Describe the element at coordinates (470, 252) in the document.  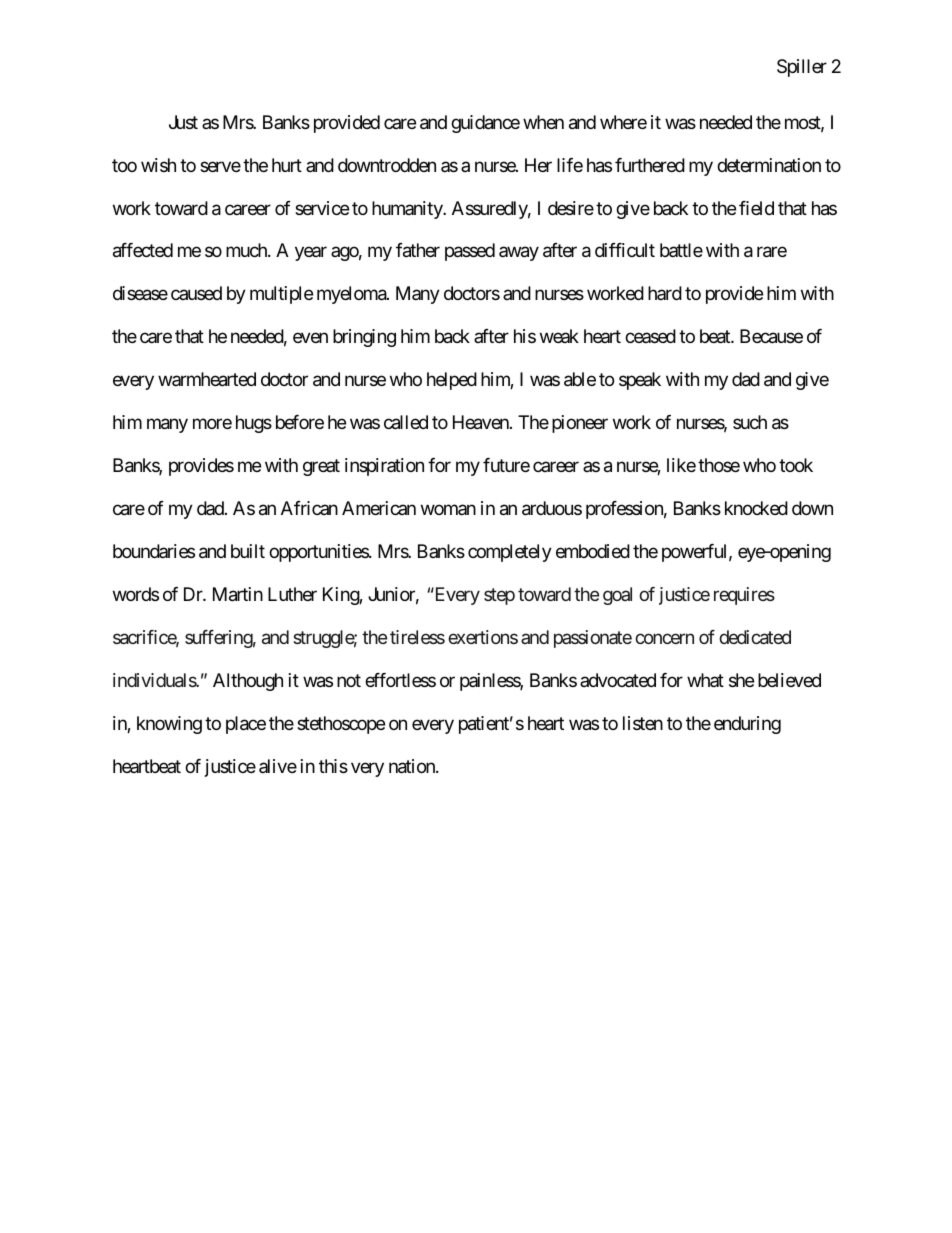
I see `passed` at that location.
